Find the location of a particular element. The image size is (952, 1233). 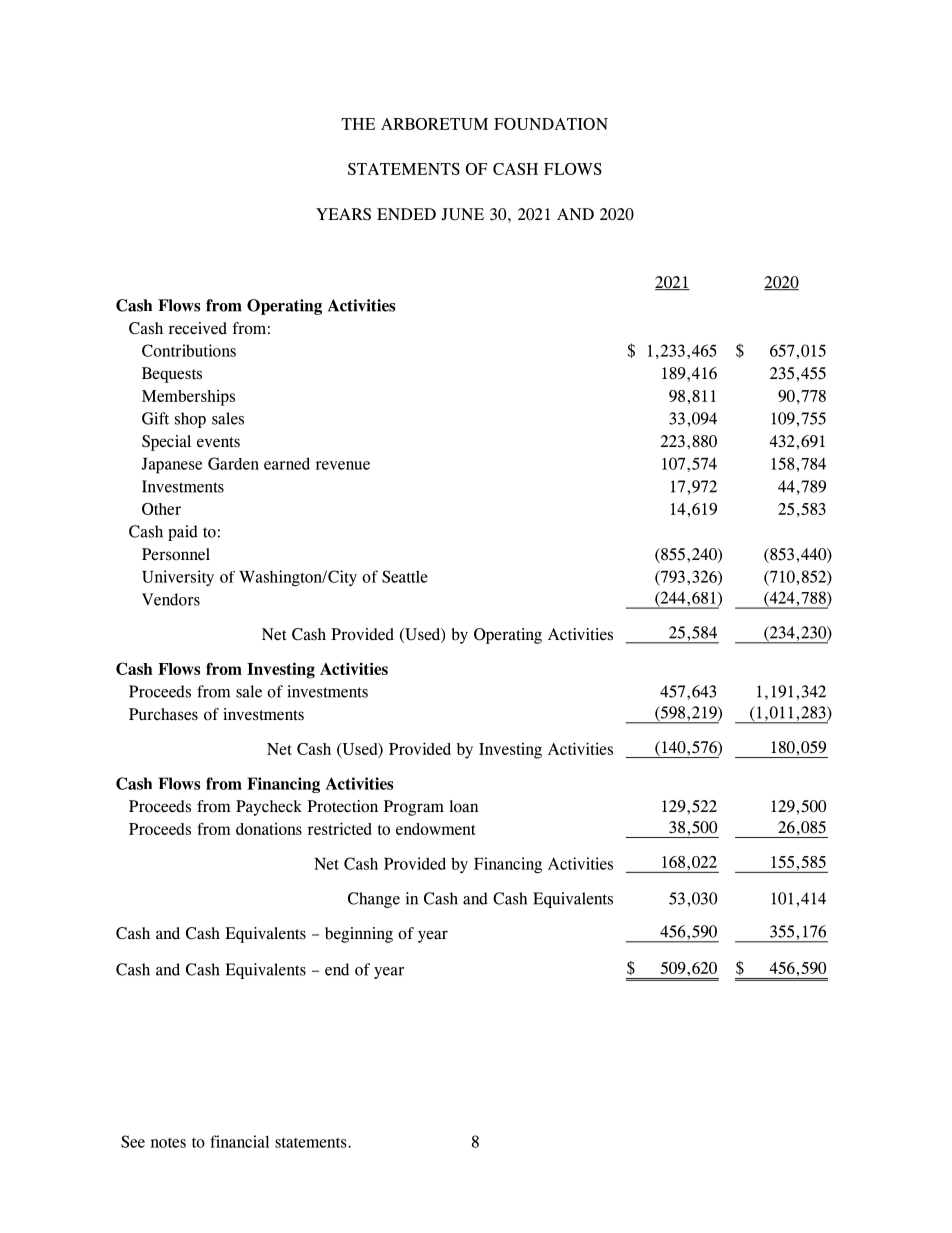

beginning is located at coordinates (359, 935).
